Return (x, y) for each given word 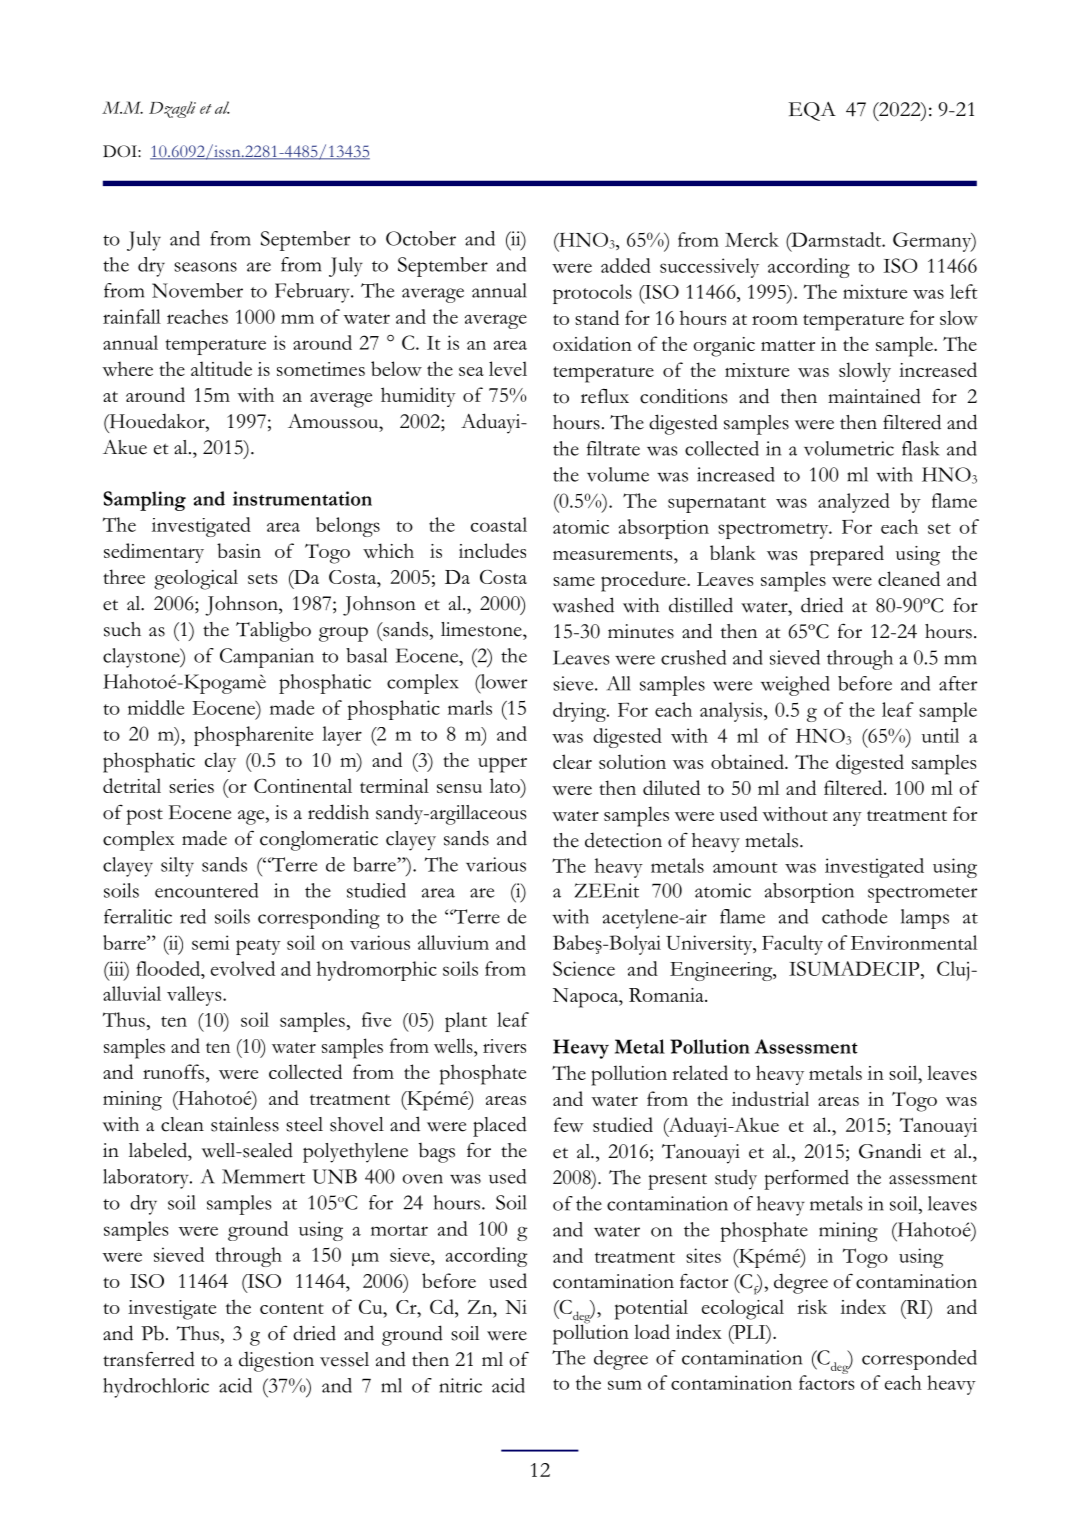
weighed (795, 686)
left (964, 291)
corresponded (919, 1360)
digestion (276, 1361)
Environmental (914, 942)
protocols (592, 294)
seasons (205, 267)
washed (583, 605)
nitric (460, 1385)
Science (584, 968)
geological (196, 579)
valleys (195, 996)
